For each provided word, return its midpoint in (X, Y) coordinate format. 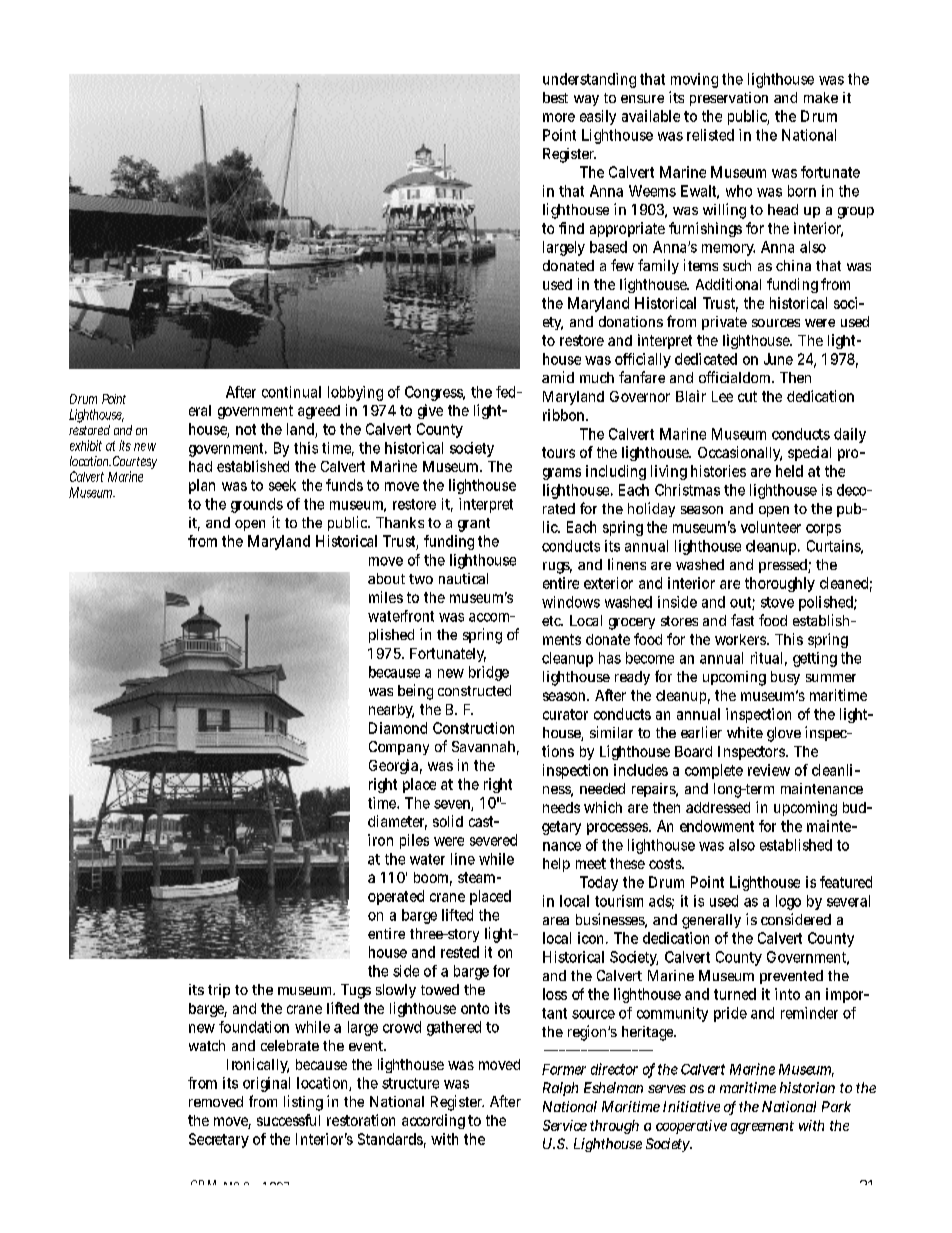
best (555, 97)
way (586, 100)
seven (453, 805)
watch (207, 1045)
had (200, 466)
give (430, 411)
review (769, 770)
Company (399, 748)
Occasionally (740, 453)
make (821, 97)
